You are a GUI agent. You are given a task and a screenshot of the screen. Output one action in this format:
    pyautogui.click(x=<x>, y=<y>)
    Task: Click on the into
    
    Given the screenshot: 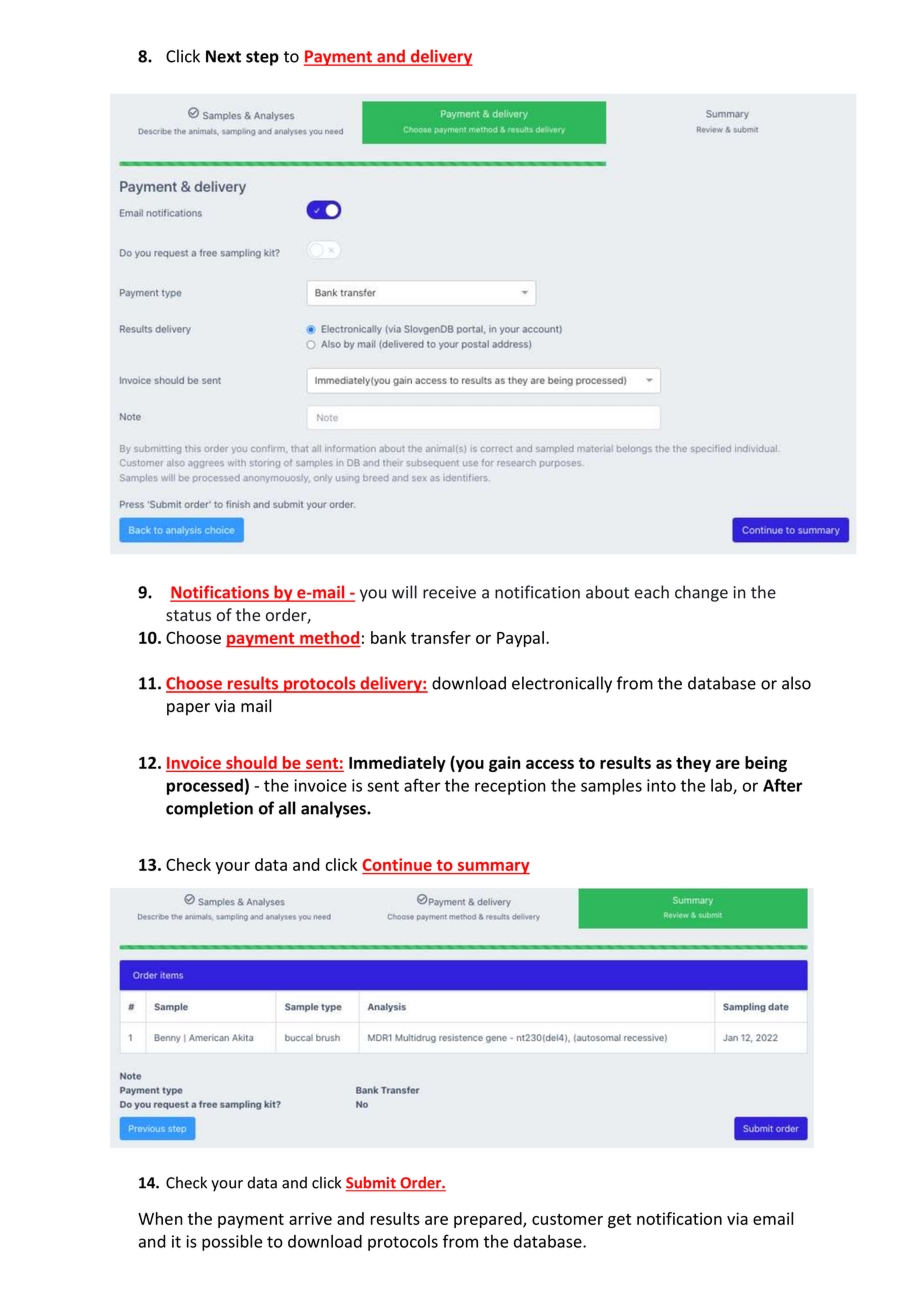 What is the action you would take?
    pyautogui.click(x=661, y=785)
